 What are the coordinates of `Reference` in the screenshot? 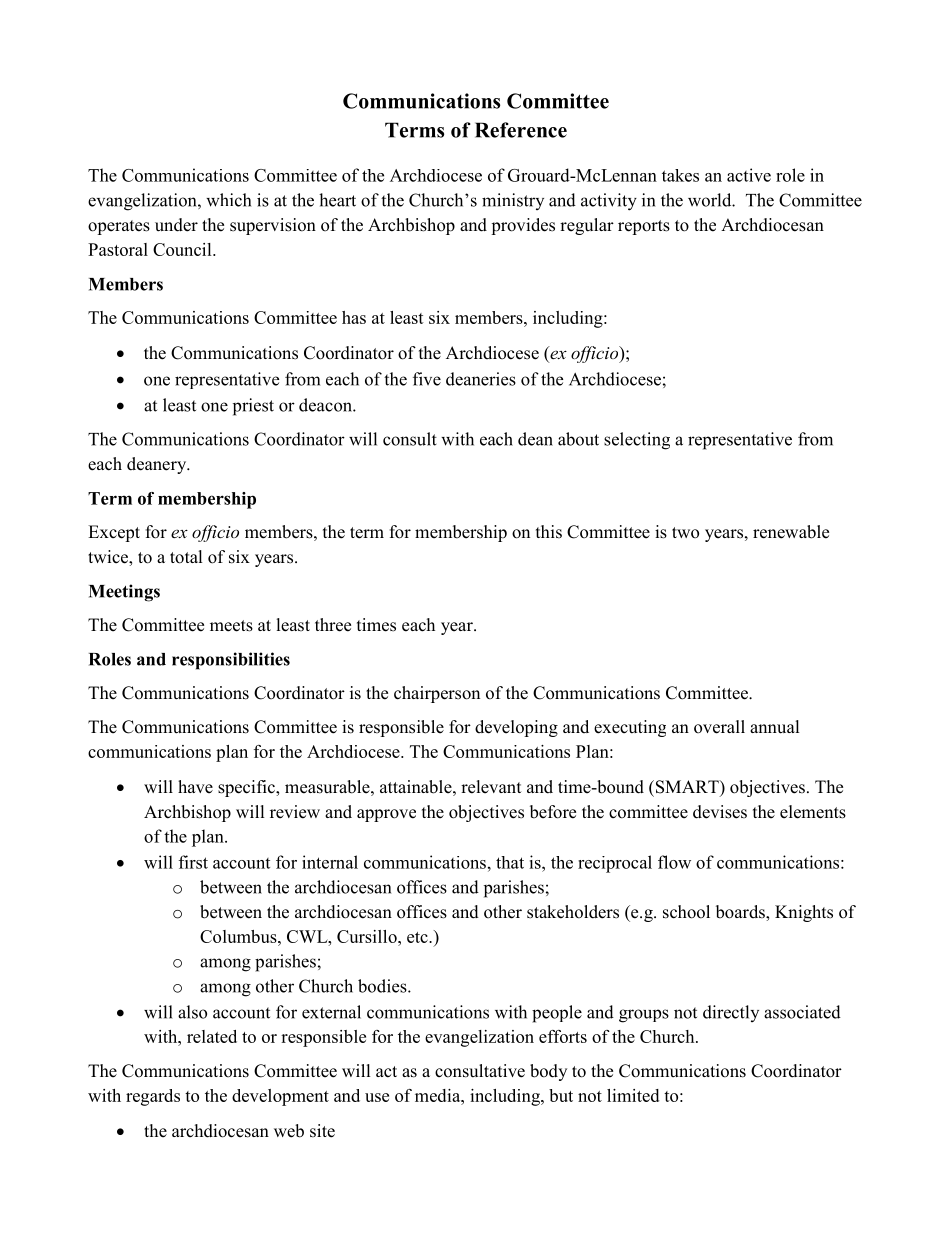 It's located at (521, 130).
